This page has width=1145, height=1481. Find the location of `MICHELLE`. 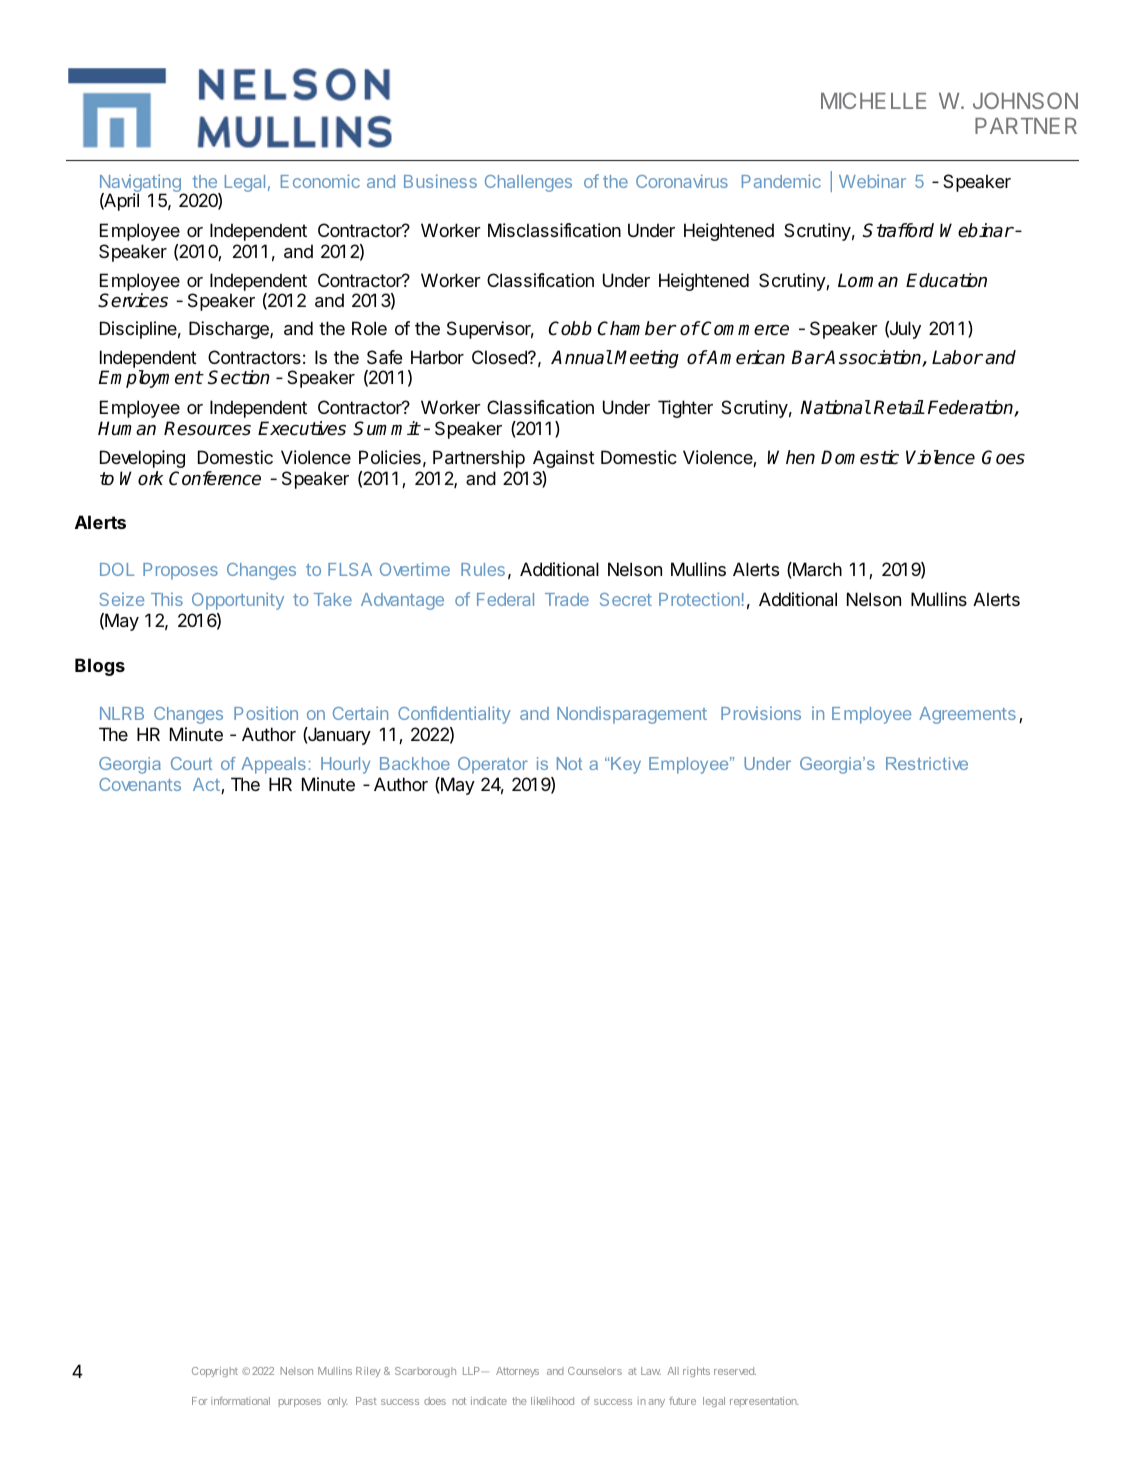

MICHELLE is located at coordinates (873, 100).
